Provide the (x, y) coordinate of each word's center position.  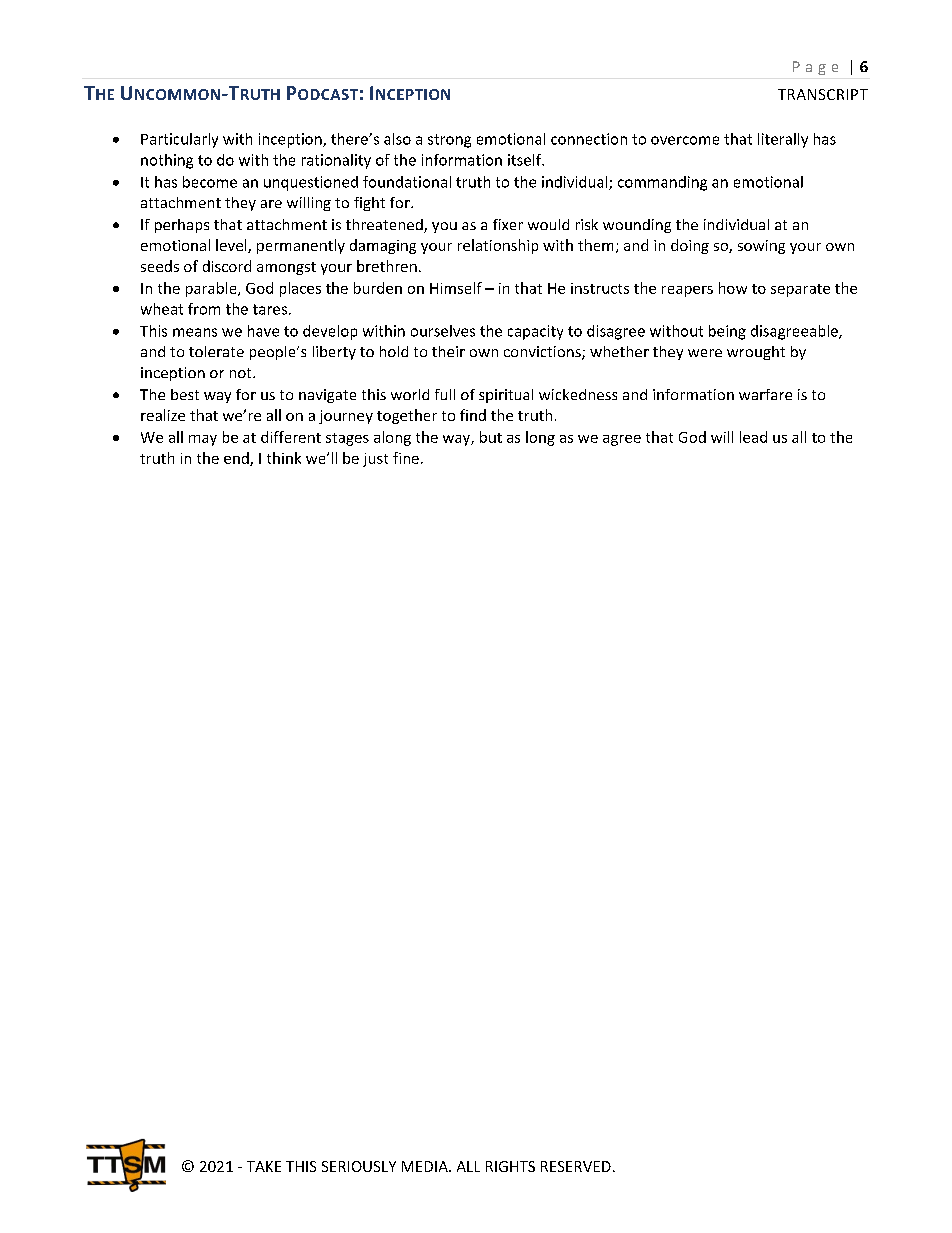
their (448, 351)
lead (753, 437)
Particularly (179, 140)
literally (783, 140)
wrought (756, 353)
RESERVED (576, 1166)
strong (449, 141)
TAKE (264, 1166)
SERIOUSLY (359, 1166)
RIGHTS (510, 1166)
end (237, 459)
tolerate (216, 351)
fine (406, 458)
